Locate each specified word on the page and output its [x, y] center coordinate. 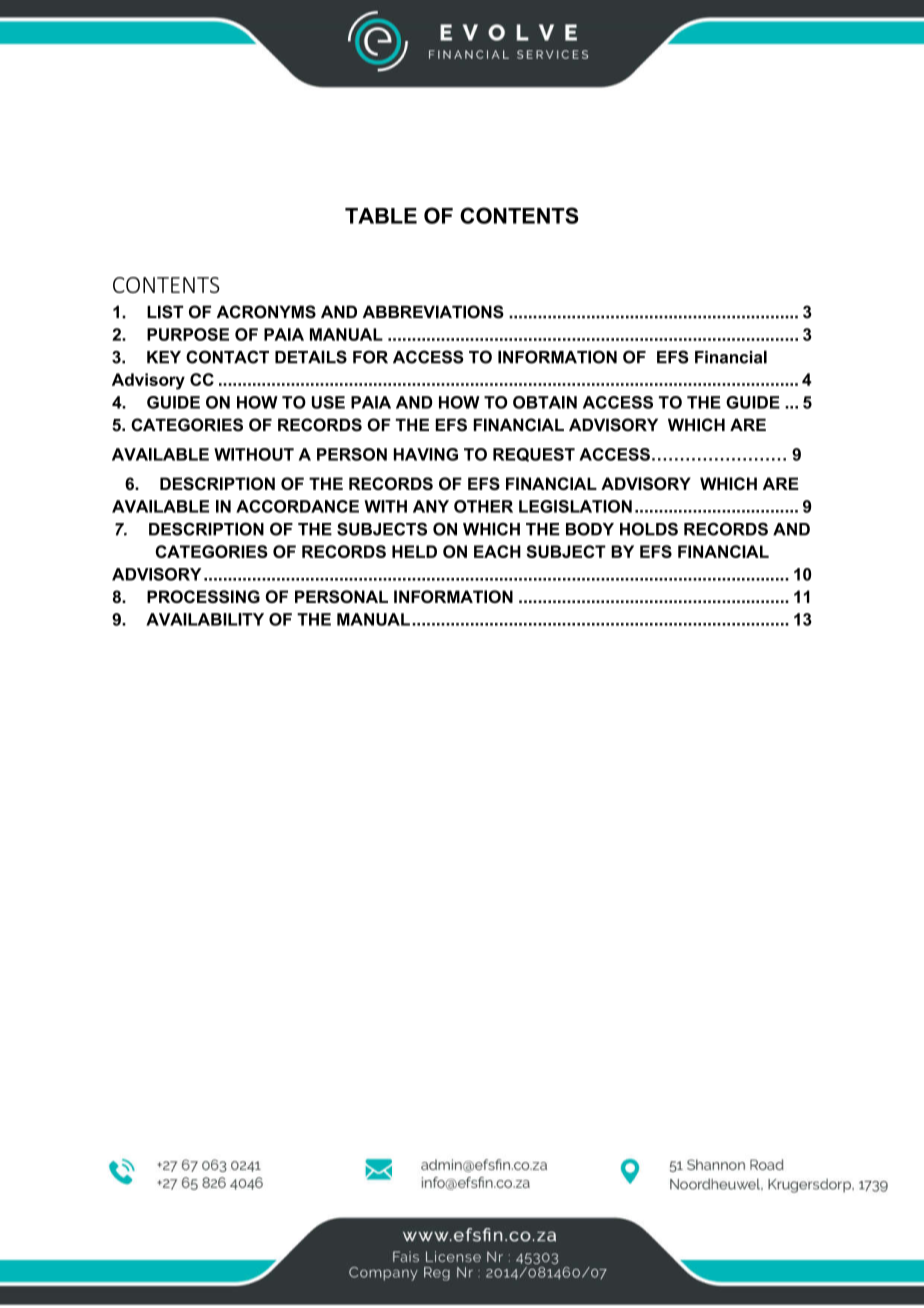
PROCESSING [203, 596]
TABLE [381, 216]
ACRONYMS [266, 312]
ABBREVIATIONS [433, 312]
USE [328, 402]
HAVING [426, 454]
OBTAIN [545, 402]
